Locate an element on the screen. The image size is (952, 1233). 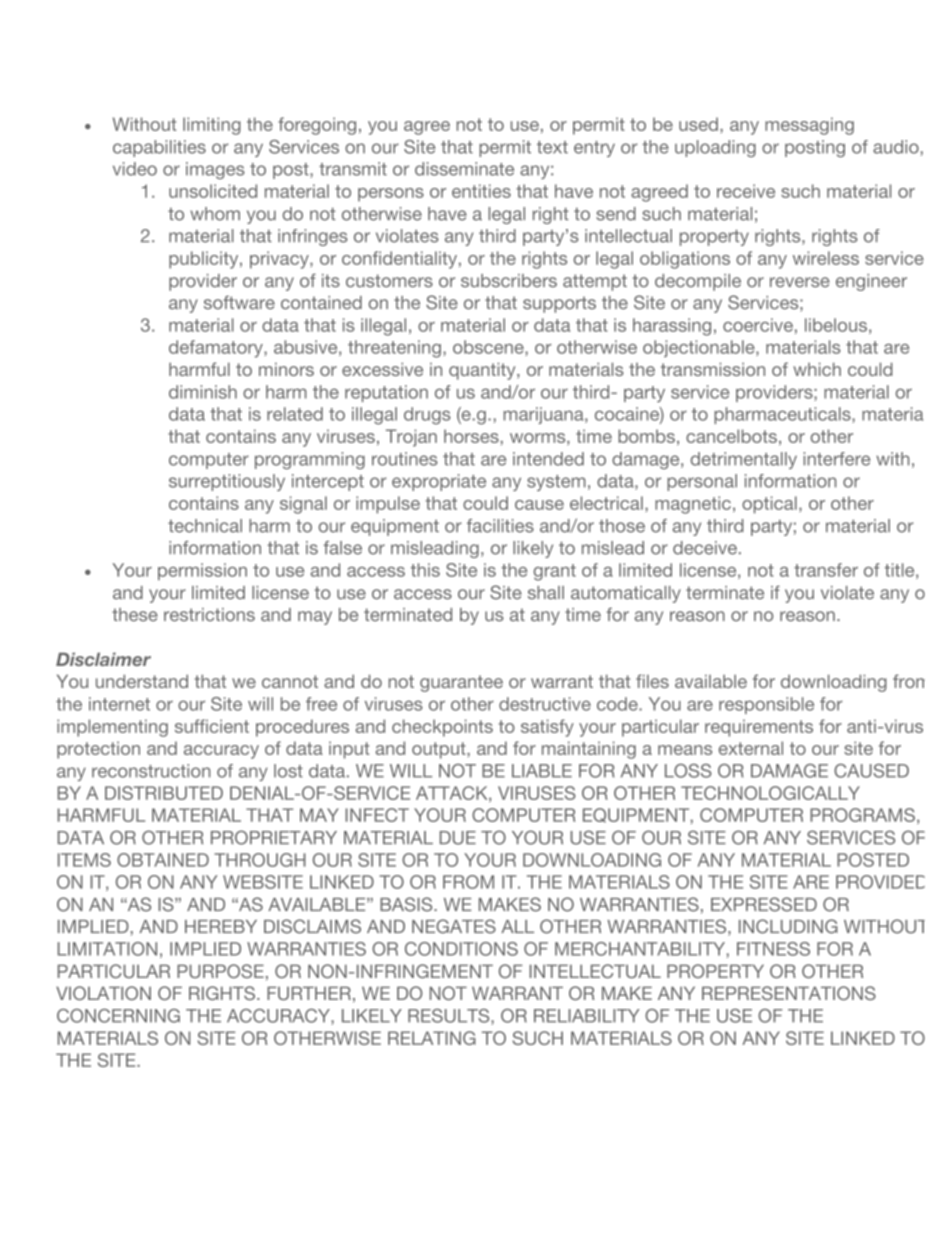
permission is located at coordinates (202, 571).
